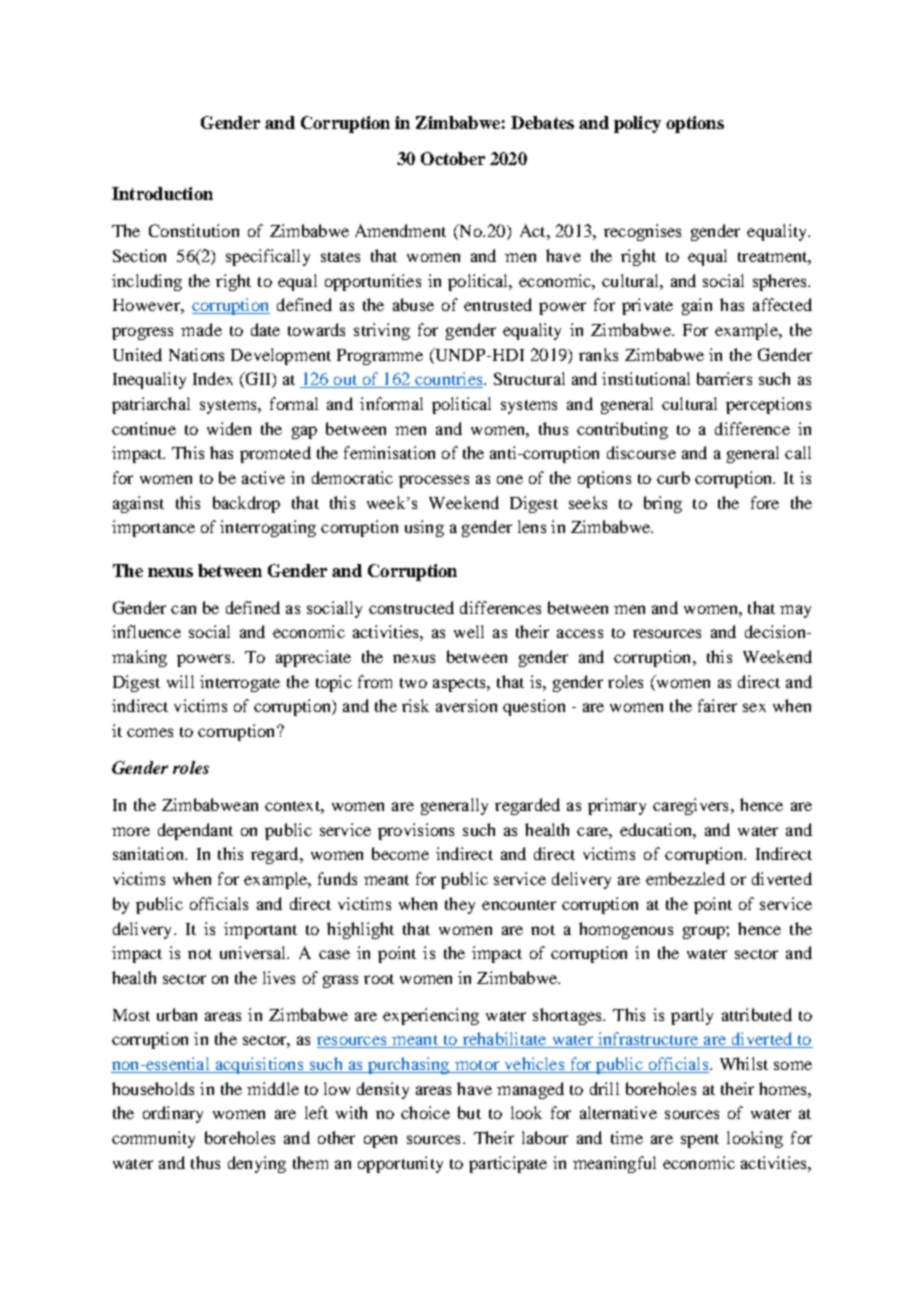 The height and width of the screenshot is (1308, 924). What do you see at coordinates (717, 705) in the screenshot?
I see `fairer` at bounding box center [717, 705].
